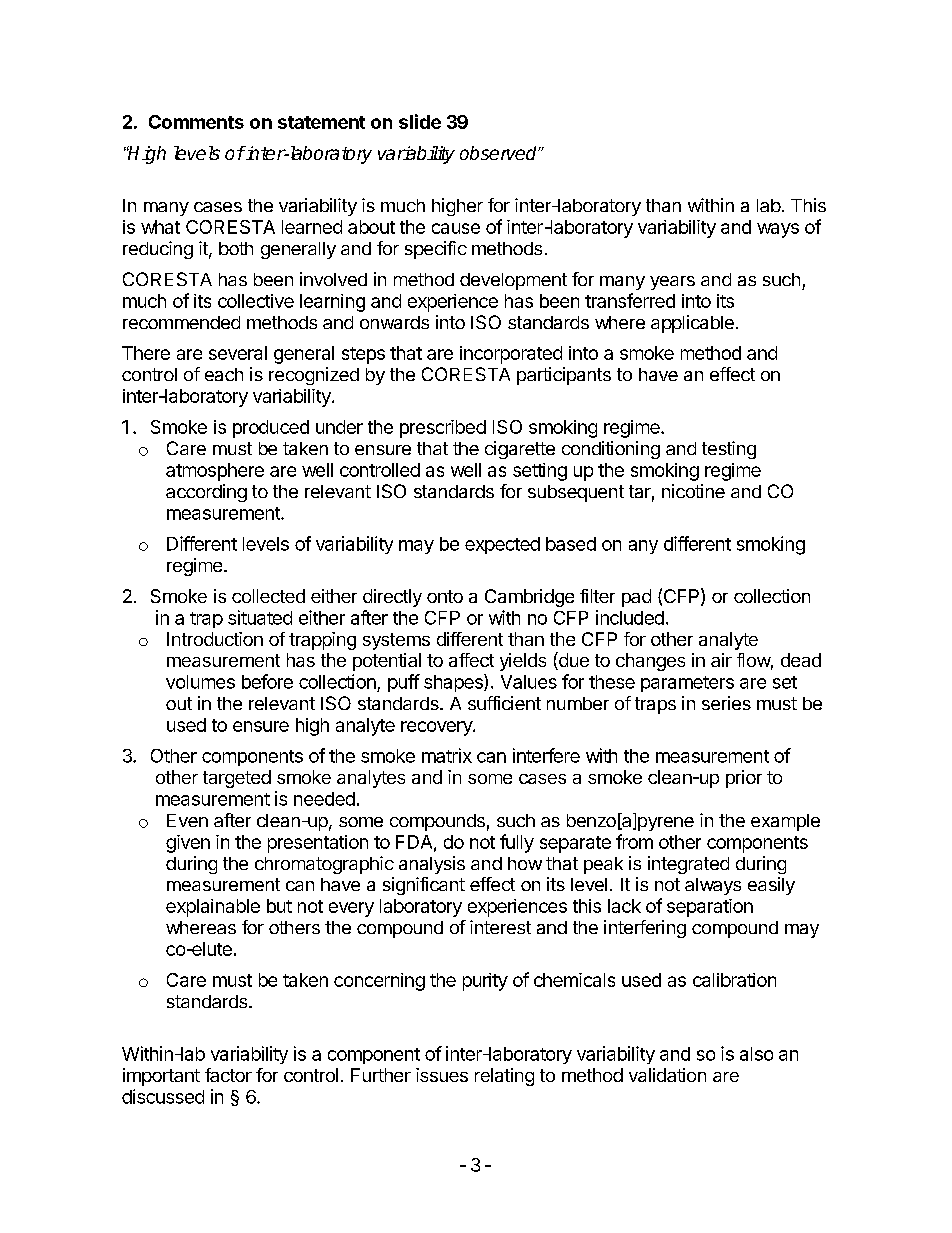 Image resolution: width=952 pixels, height=1233 pixels. What do you see at coordinates (420, 121) in the screenshot?
I see `slide` at bounding box center [420, 121].
